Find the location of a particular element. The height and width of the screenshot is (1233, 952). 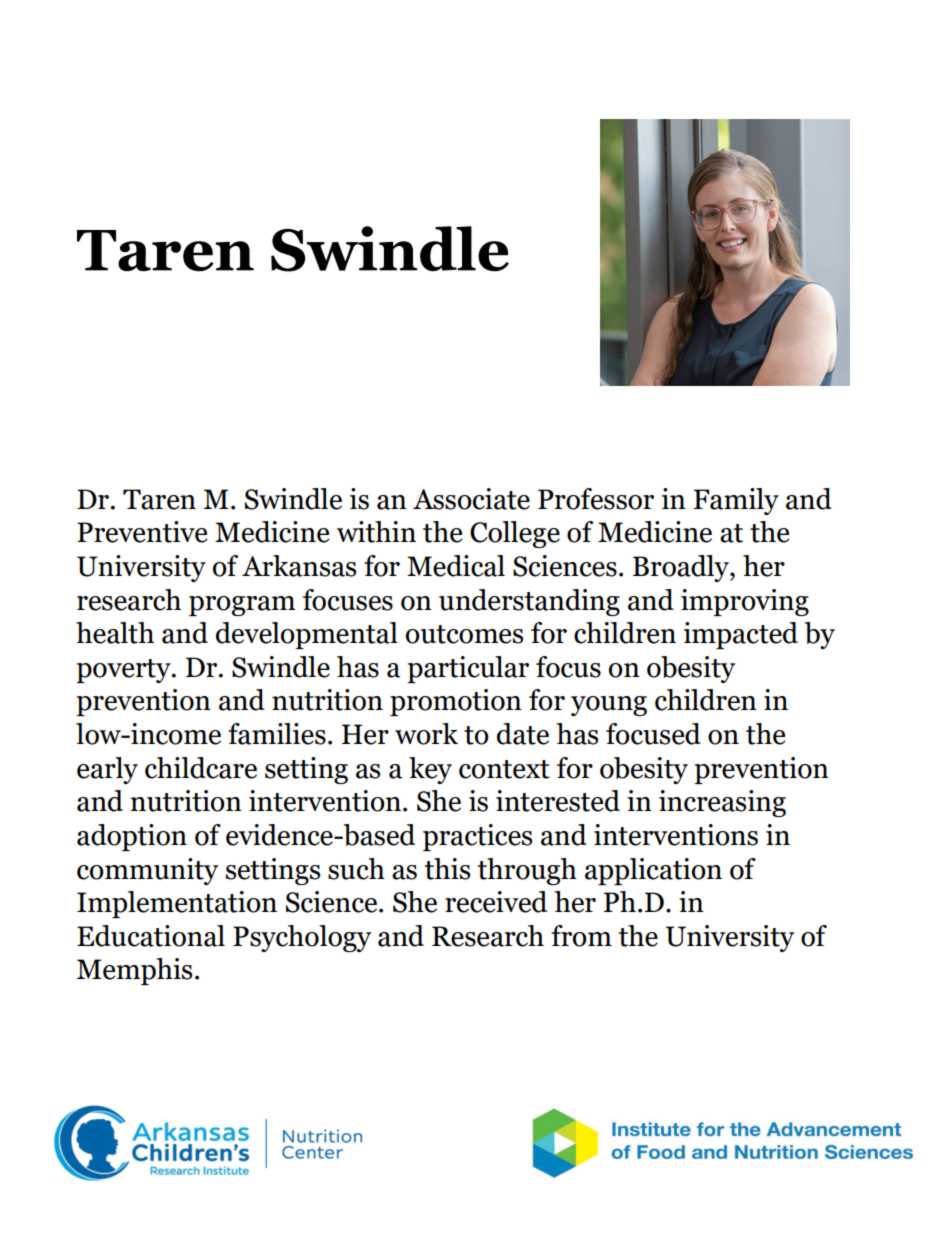

young is located at coordinates (609, 706).
